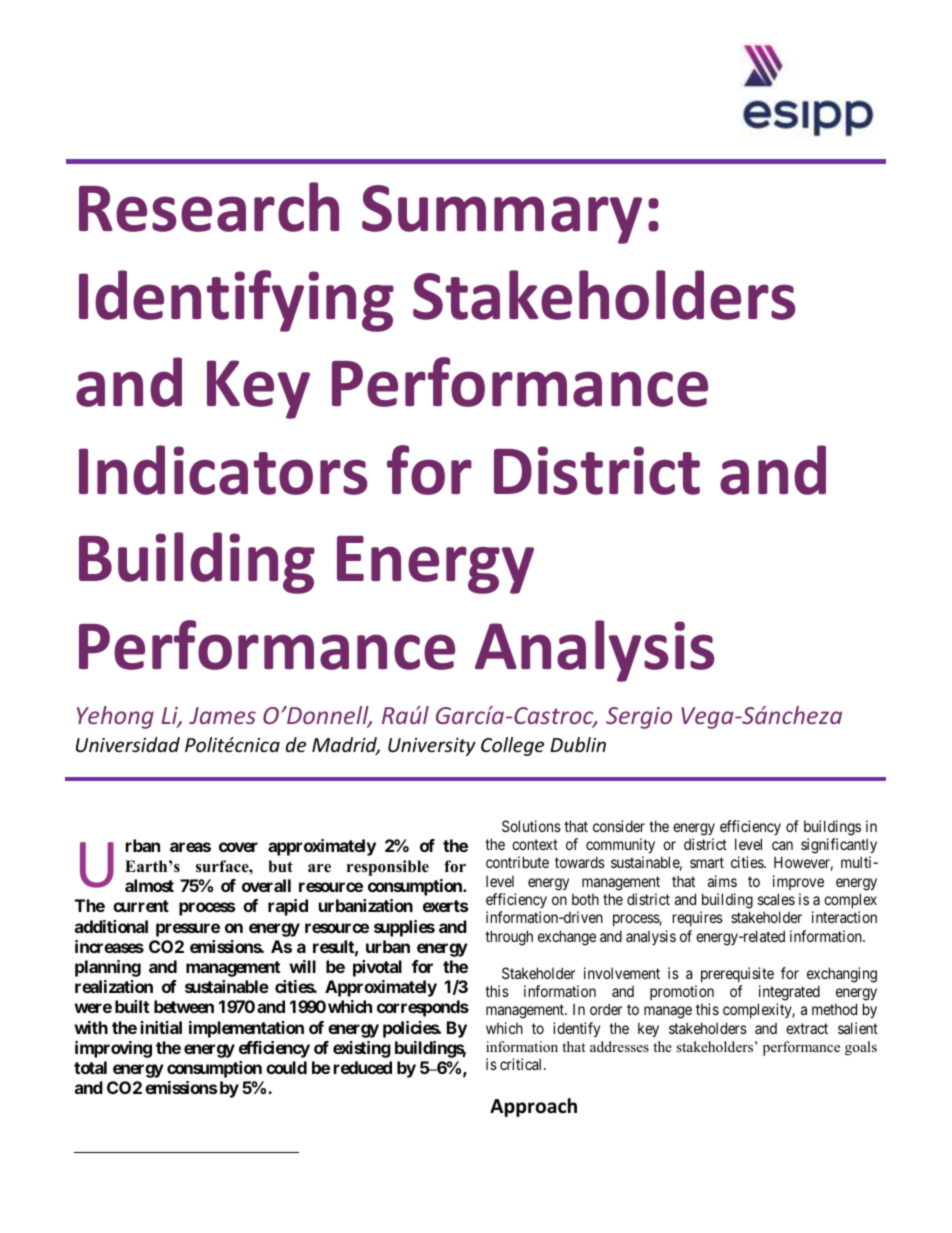 The height and width of the page is (1233, 952). I want to click on significantly, so click(839, 846).
